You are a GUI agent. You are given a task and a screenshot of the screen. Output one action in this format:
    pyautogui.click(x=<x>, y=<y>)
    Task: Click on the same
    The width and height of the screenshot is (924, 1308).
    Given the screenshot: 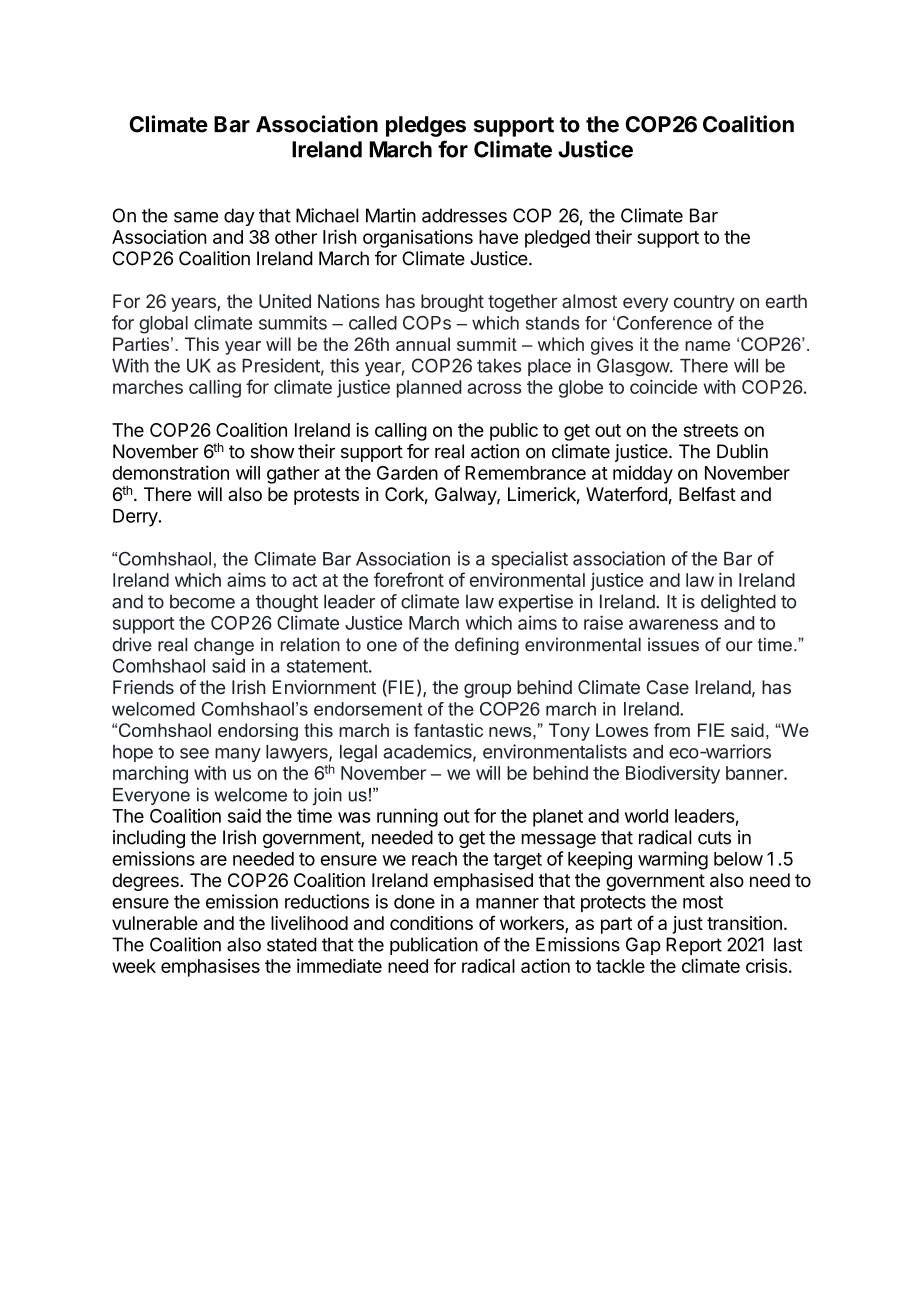 What is the action you would take?
    pyautogui.click(x=196, y=217)
